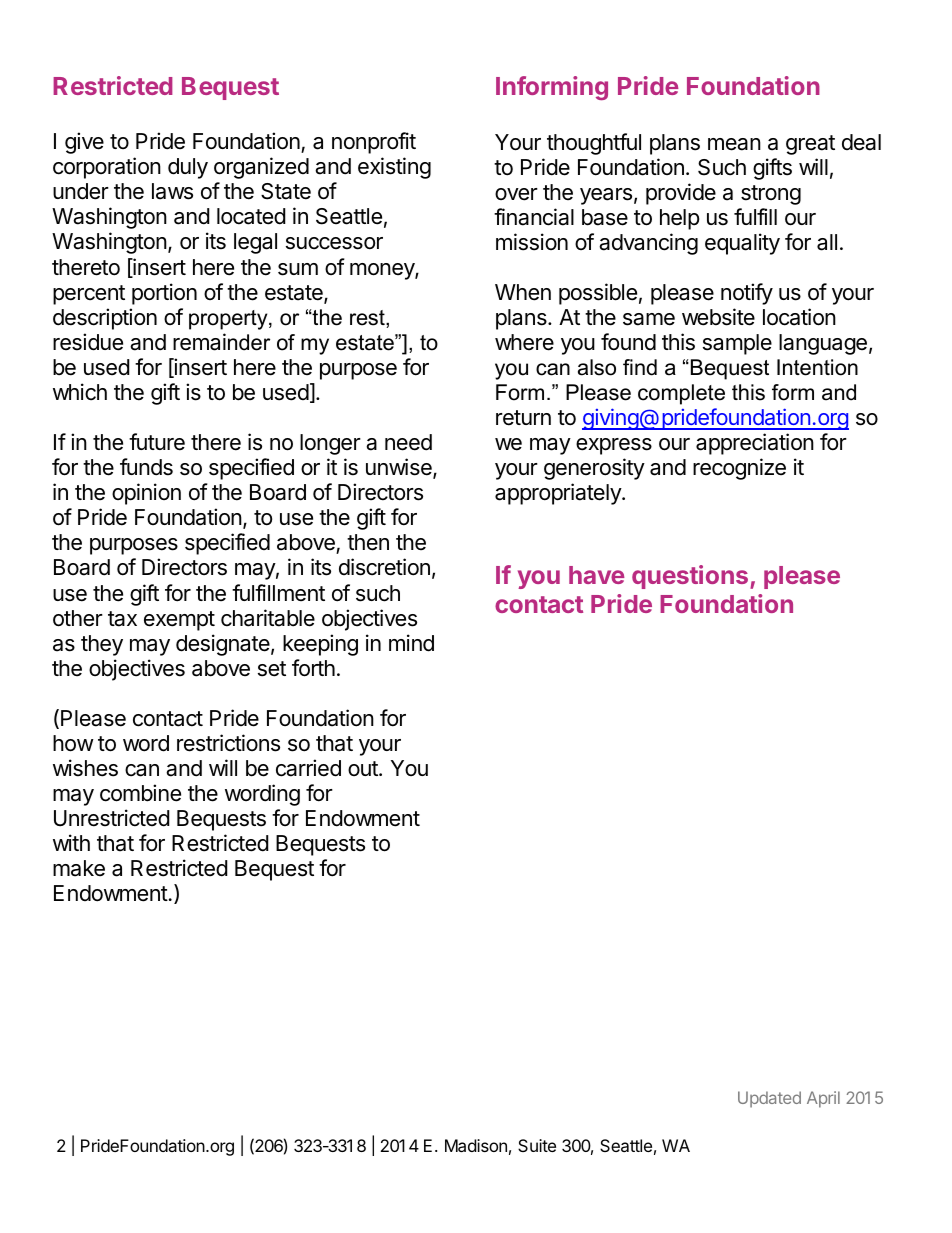  What do you see at coordinates (140, 793) in the page?
I see `combine` at bounding box center [140, 793].
